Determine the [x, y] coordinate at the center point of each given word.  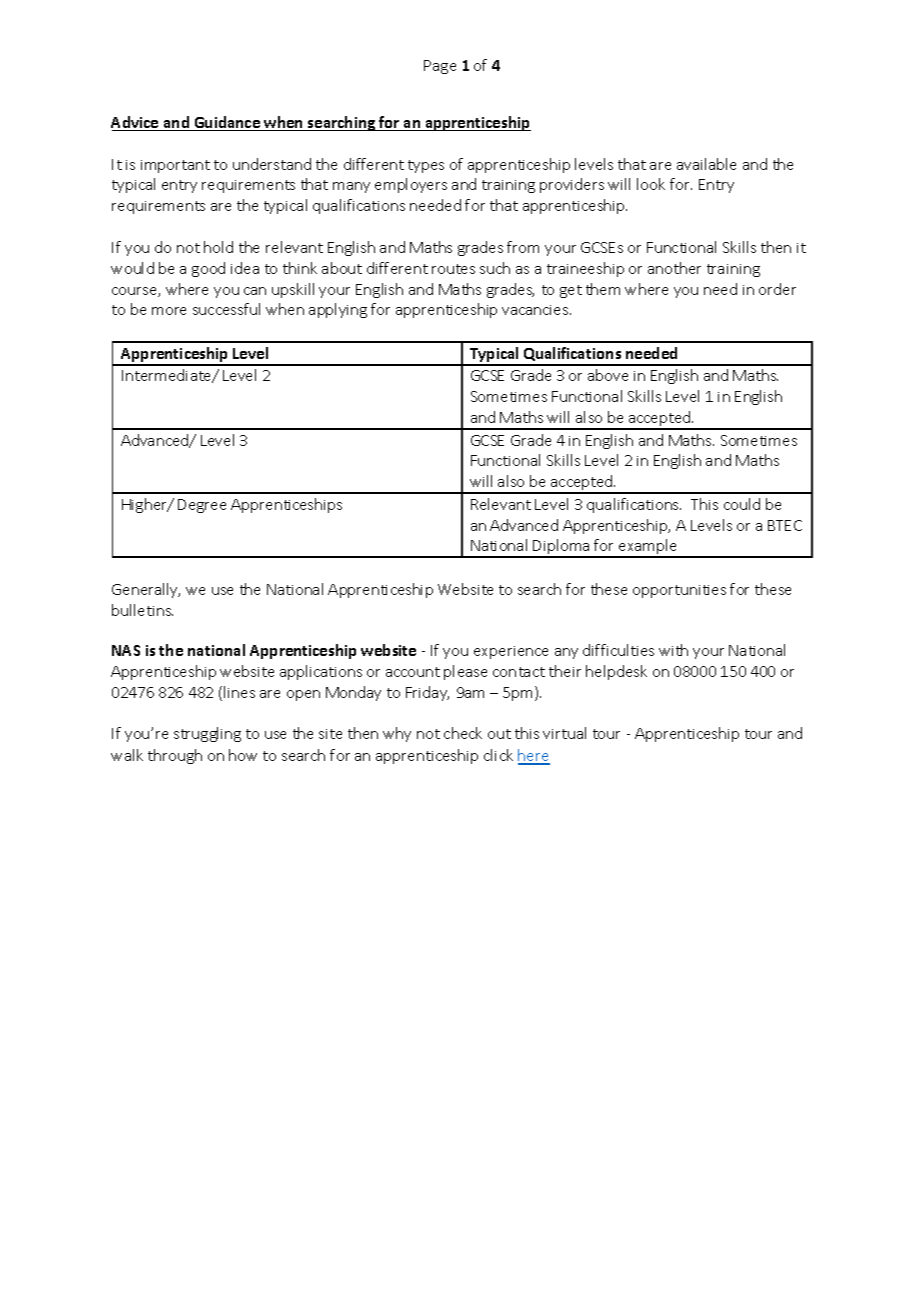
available [706, 164]
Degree [202, 506]
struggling [207, 734]
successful [226, 309]
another [674, 268]
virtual [564, 733]
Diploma [562, 548]
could [742, 504]
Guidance [227, 123]
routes [453, 269]
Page [440, 67]
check [463, 733]
